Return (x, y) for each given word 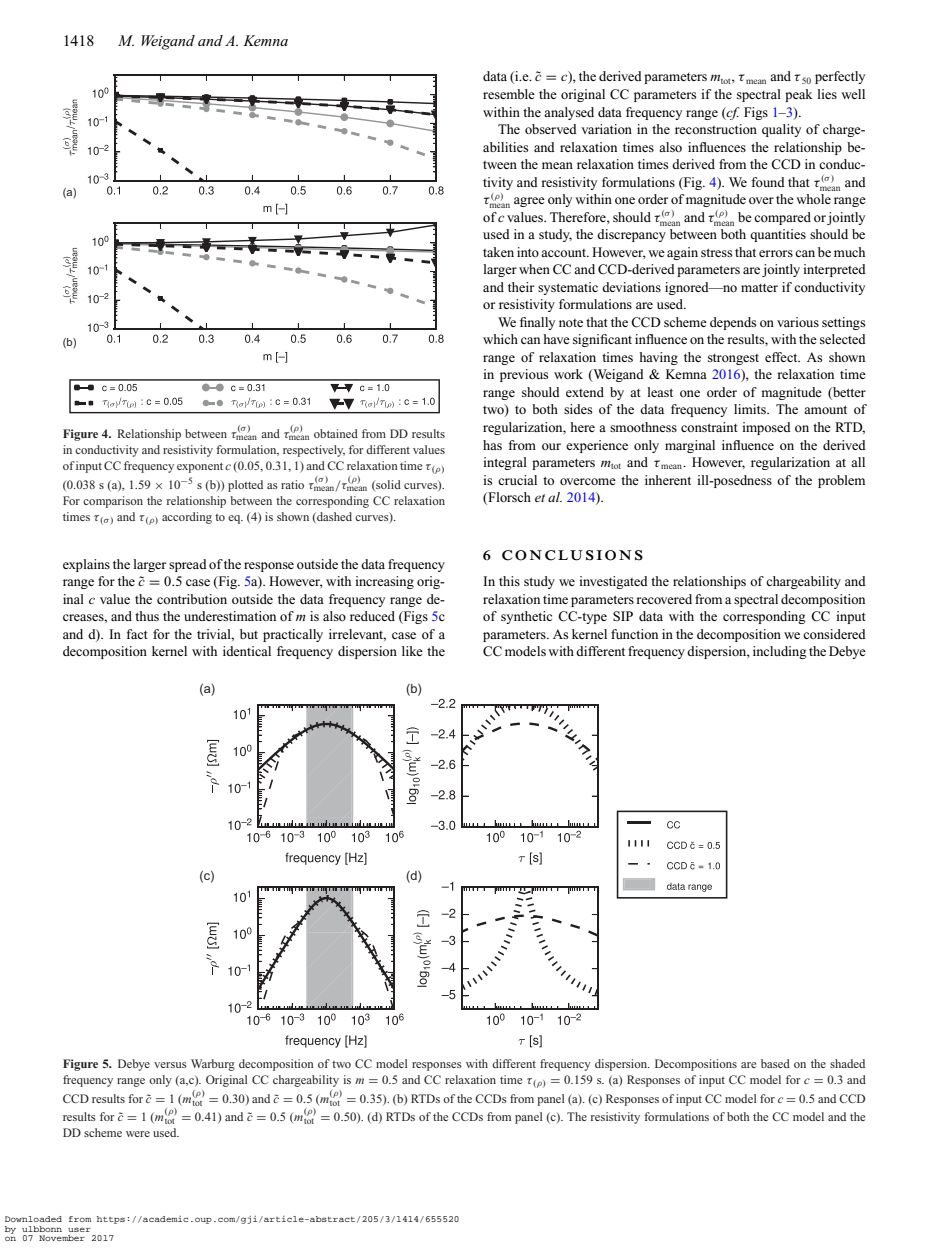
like (412, 651)
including (780, 652)
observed (551, 129)
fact (137, 634)
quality (781, 130)
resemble (509, 94)
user (79, 1229)
